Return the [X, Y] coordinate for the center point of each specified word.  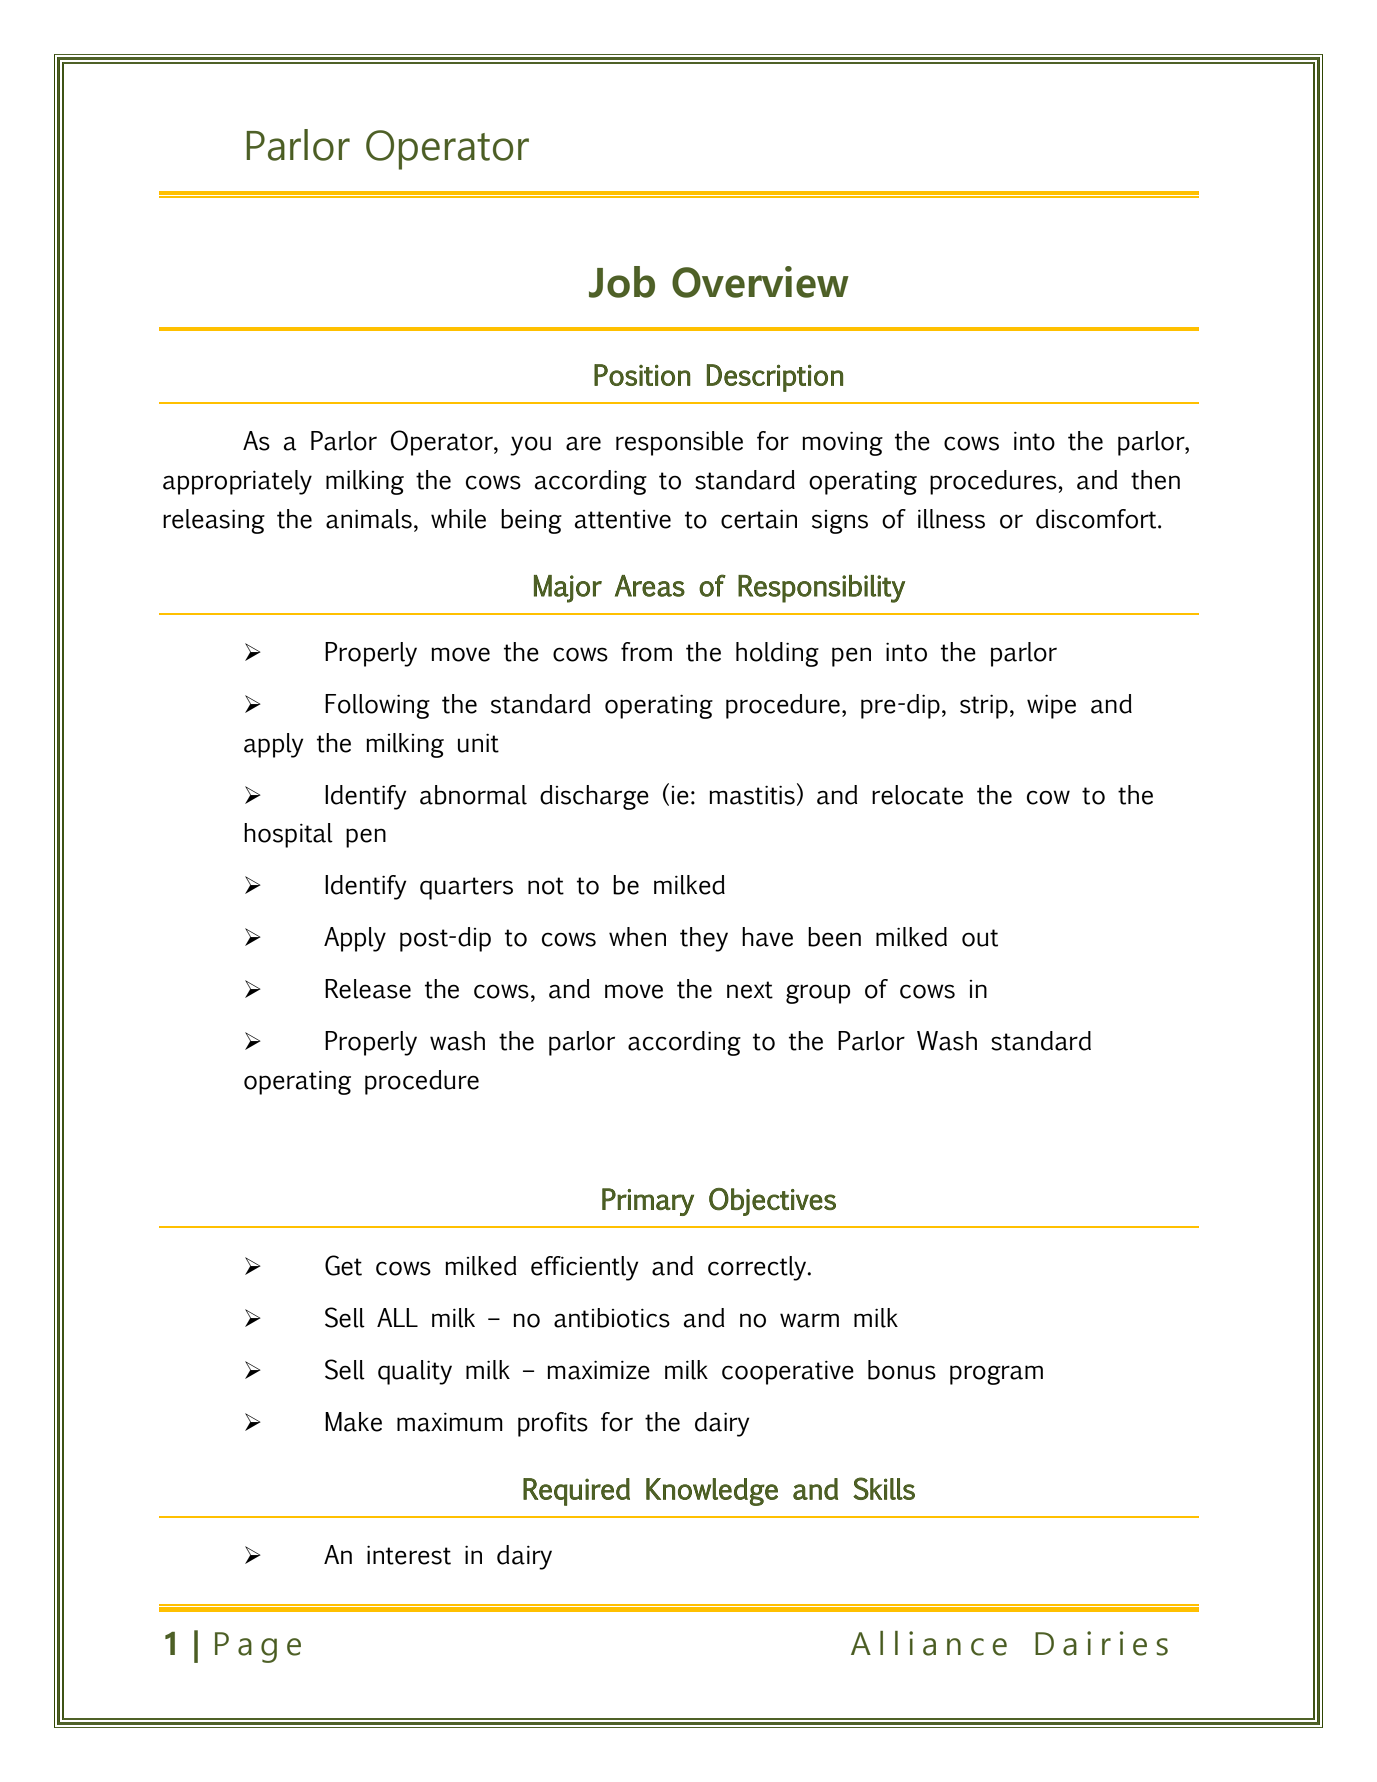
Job [622, 282]
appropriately [237, 482]
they [704, 939]
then [1155, 480]
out [980, 938]
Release [368, 989]
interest [409, 1555]
